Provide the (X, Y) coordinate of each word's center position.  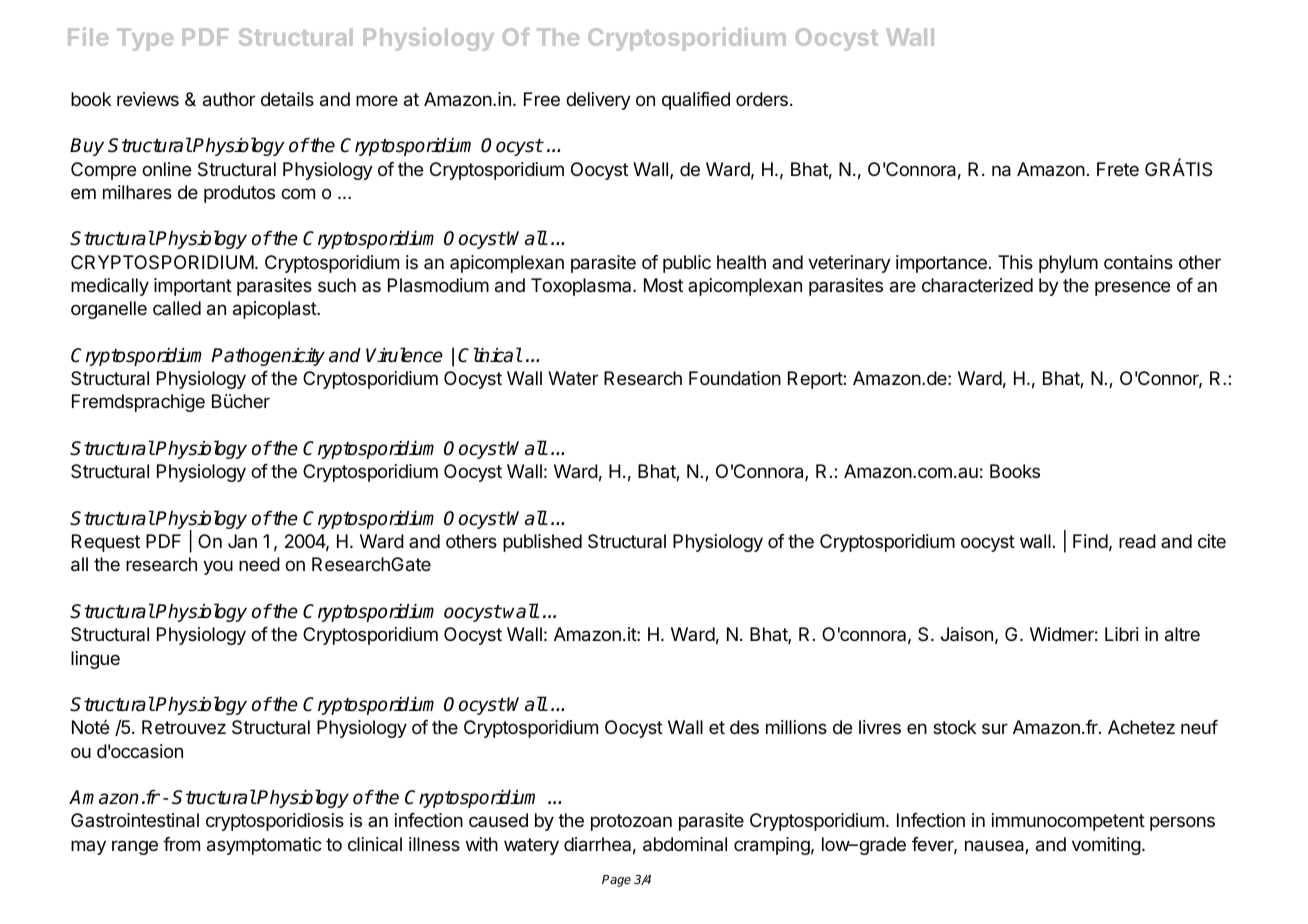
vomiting (1106, 846)
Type (145, 39)
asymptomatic (264, 846)
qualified (696, 101)
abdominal (685, 844)
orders (762, 99)
